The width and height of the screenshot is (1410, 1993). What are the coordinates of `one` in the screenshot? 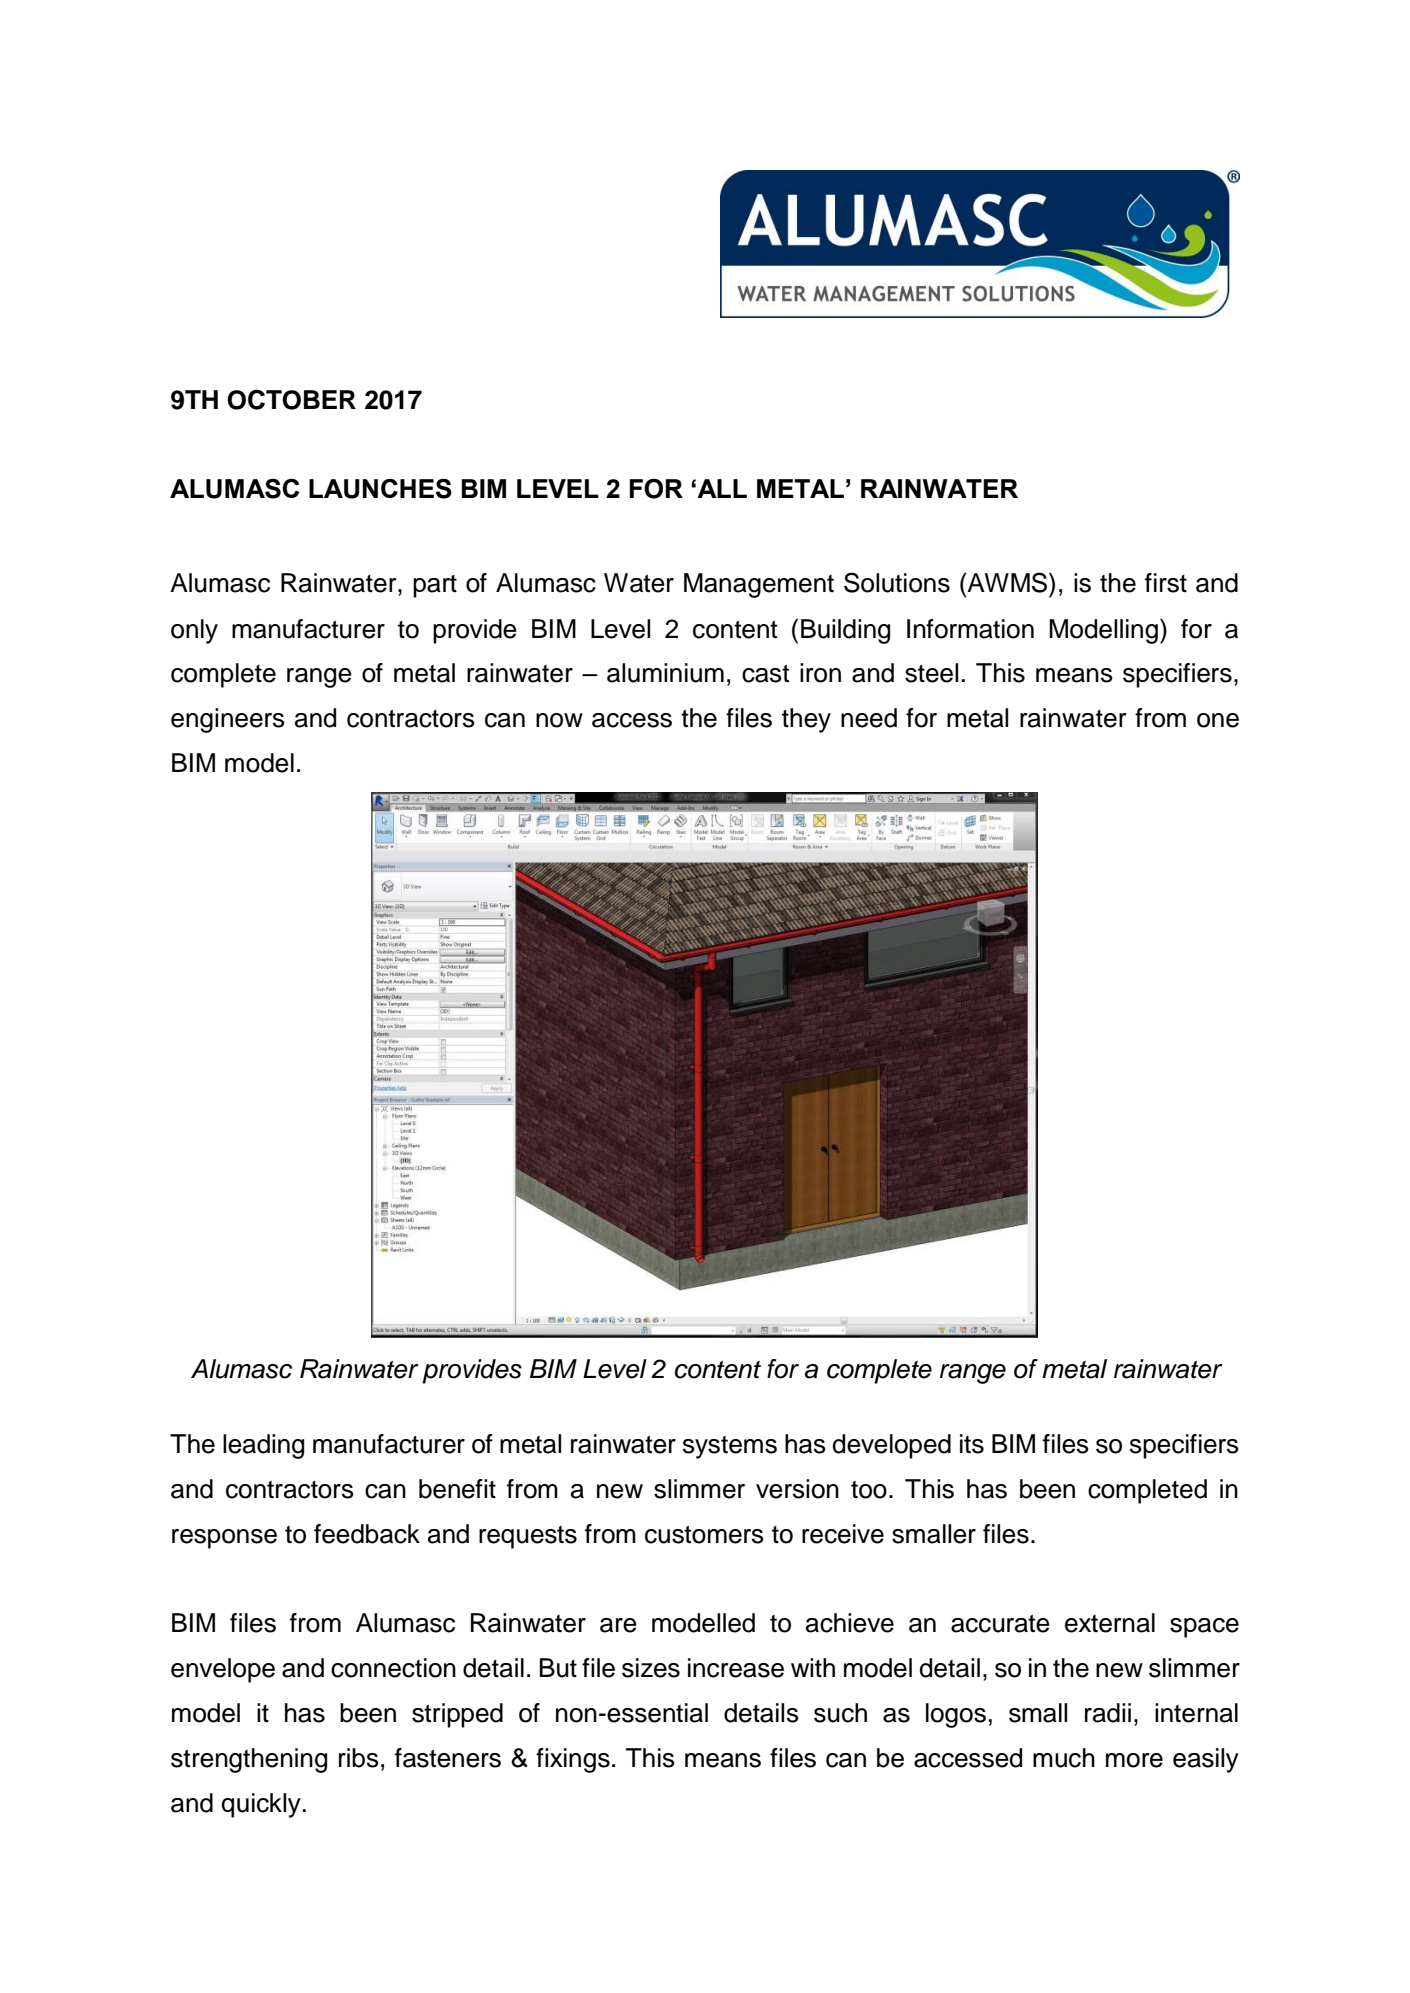 It's located at (1218, 720).
